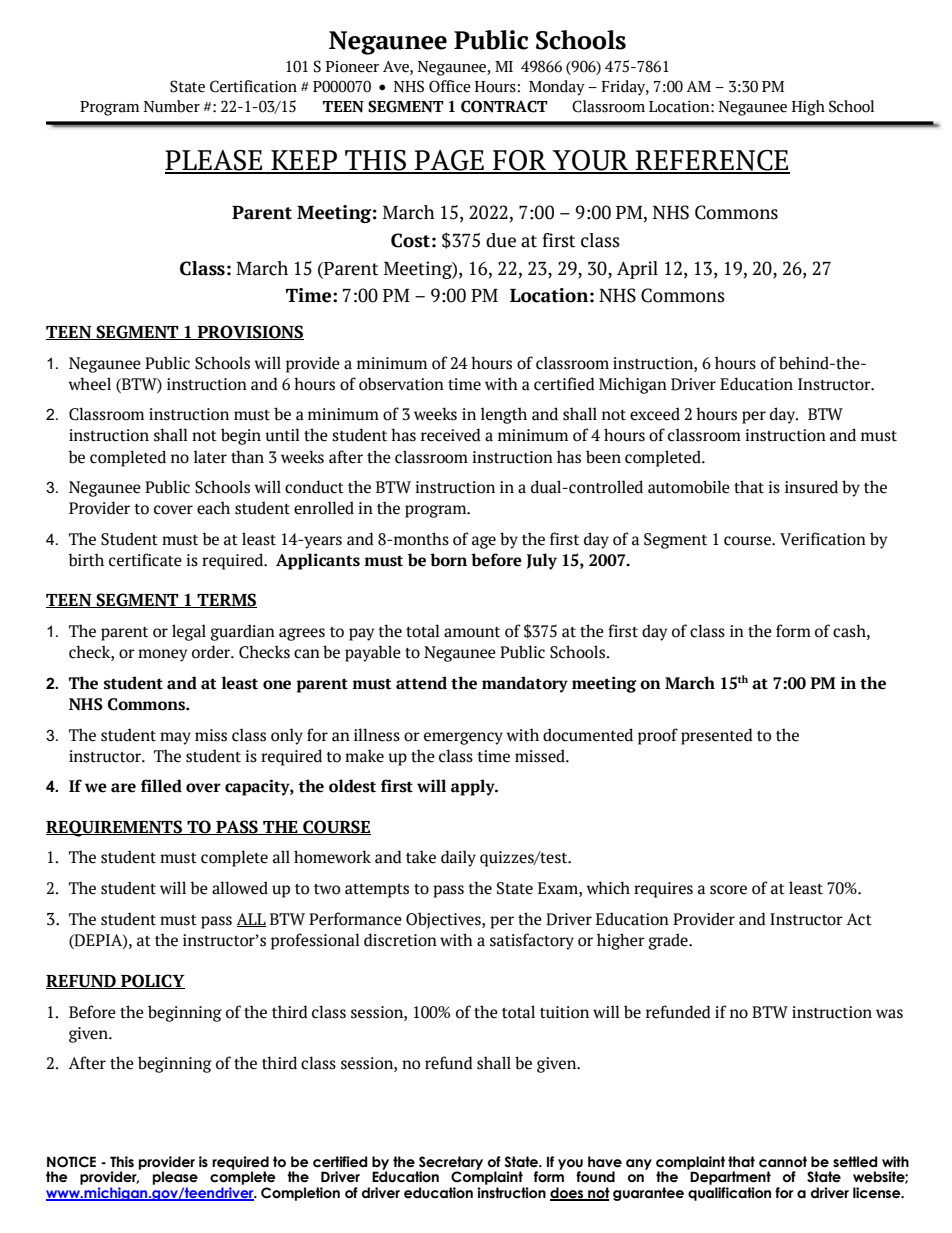  What do you see at coordinates (711, 161) in the page?
I see `REFERENCE` at bounding box center [711, 161].
